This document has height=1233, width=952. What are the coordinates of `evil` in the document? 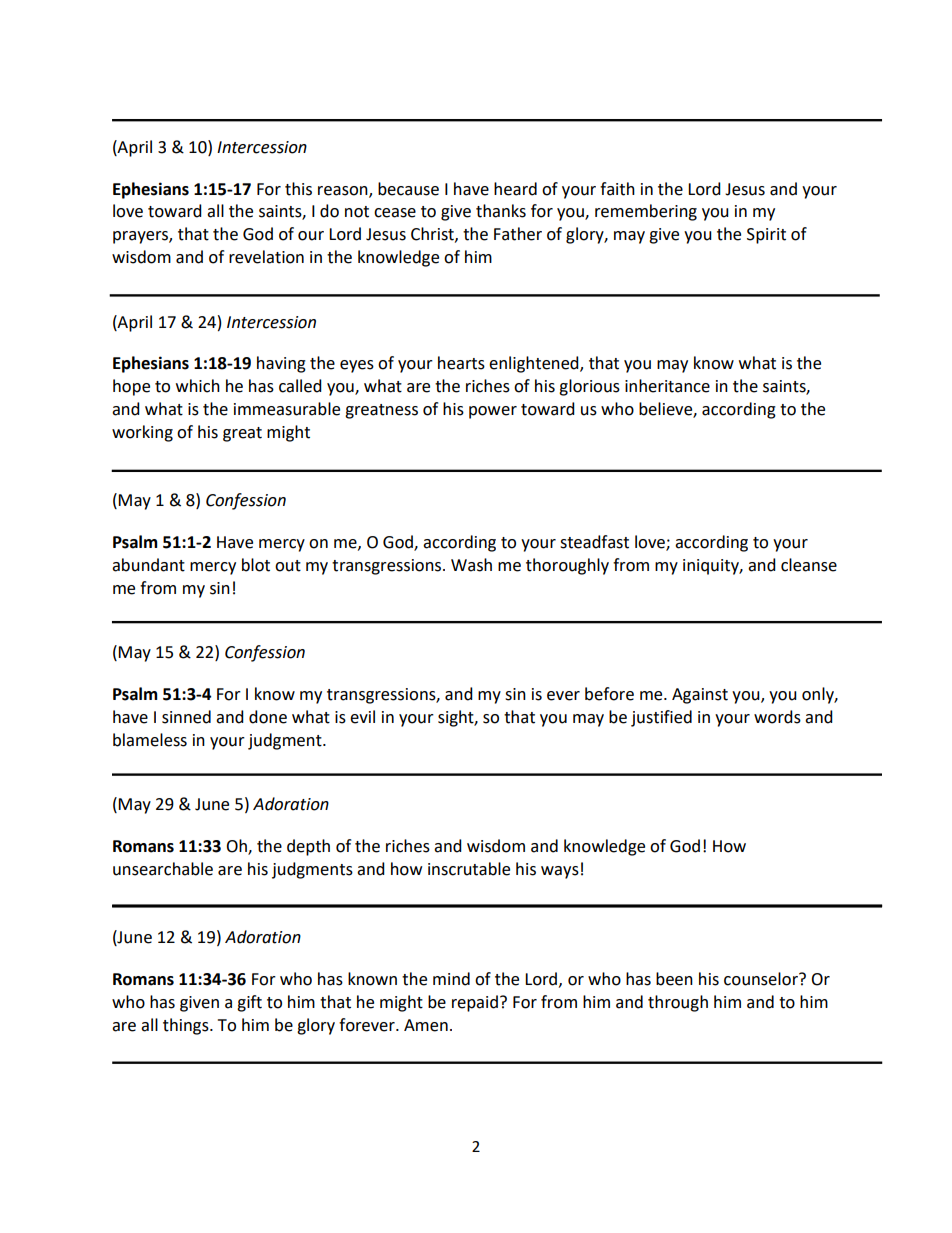 It's located at (362, 717).
